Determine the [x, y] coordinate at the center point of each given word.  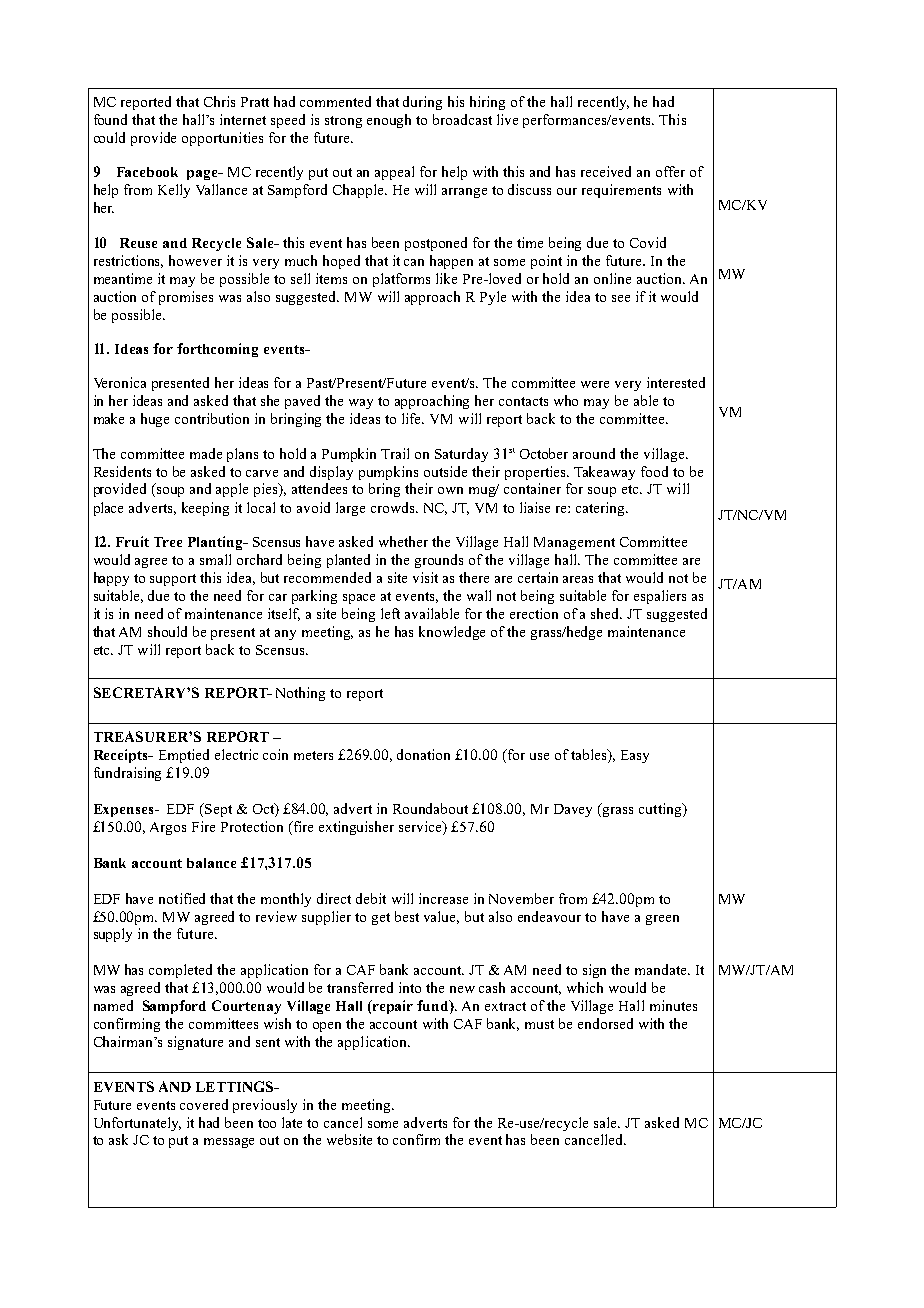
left [390, 613]
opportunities [222, 139]
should [167, 631]
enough [389, 121]
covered [204, 1104]
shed [606, 613]
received [606, 171]
